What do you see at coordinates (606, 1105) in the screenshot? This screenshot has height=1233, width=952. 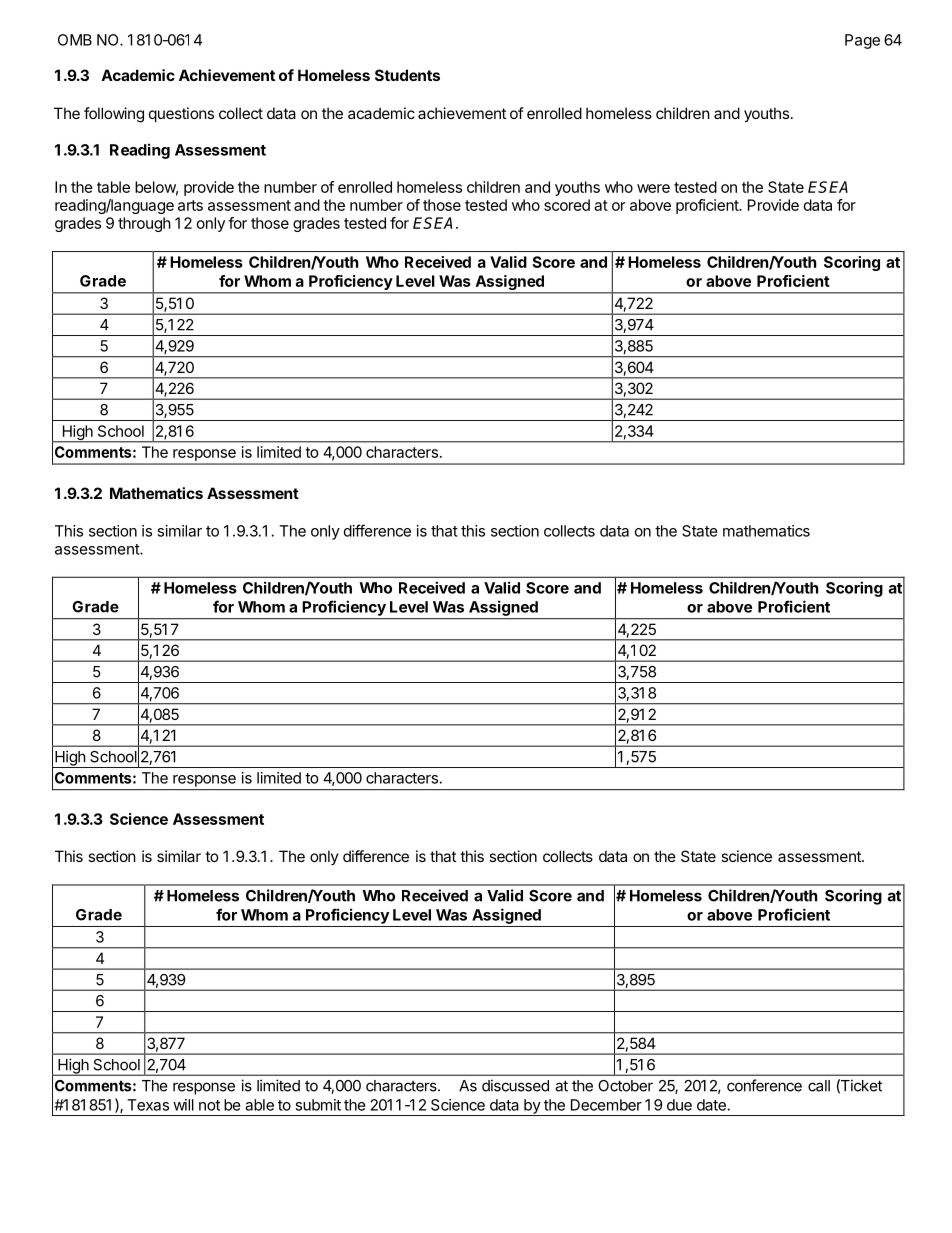 I see `December` at bounding box center [606, 1105].
